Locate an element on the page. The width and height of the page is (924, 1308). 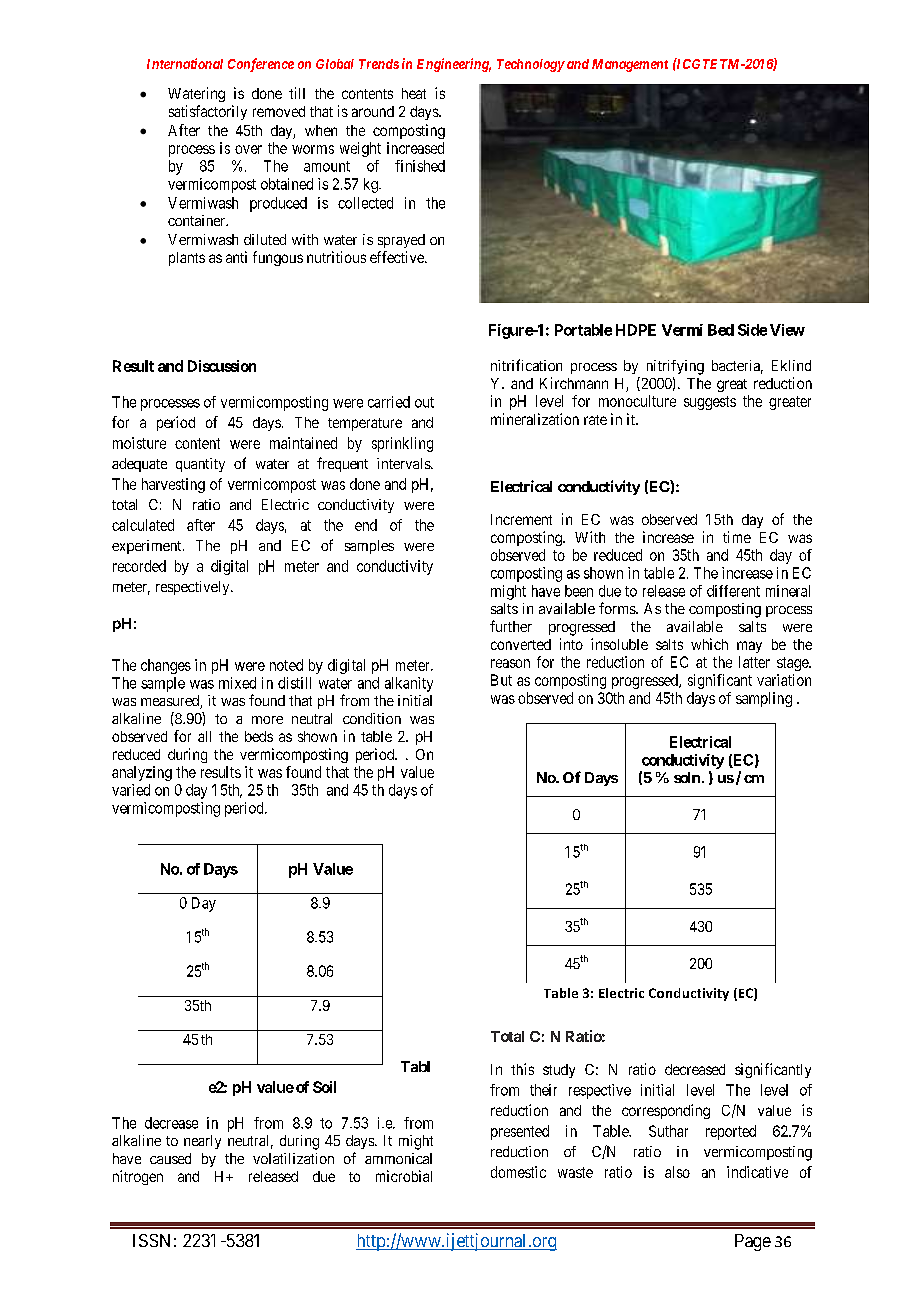
satisfactorily is located at coordinates (208, 112).
